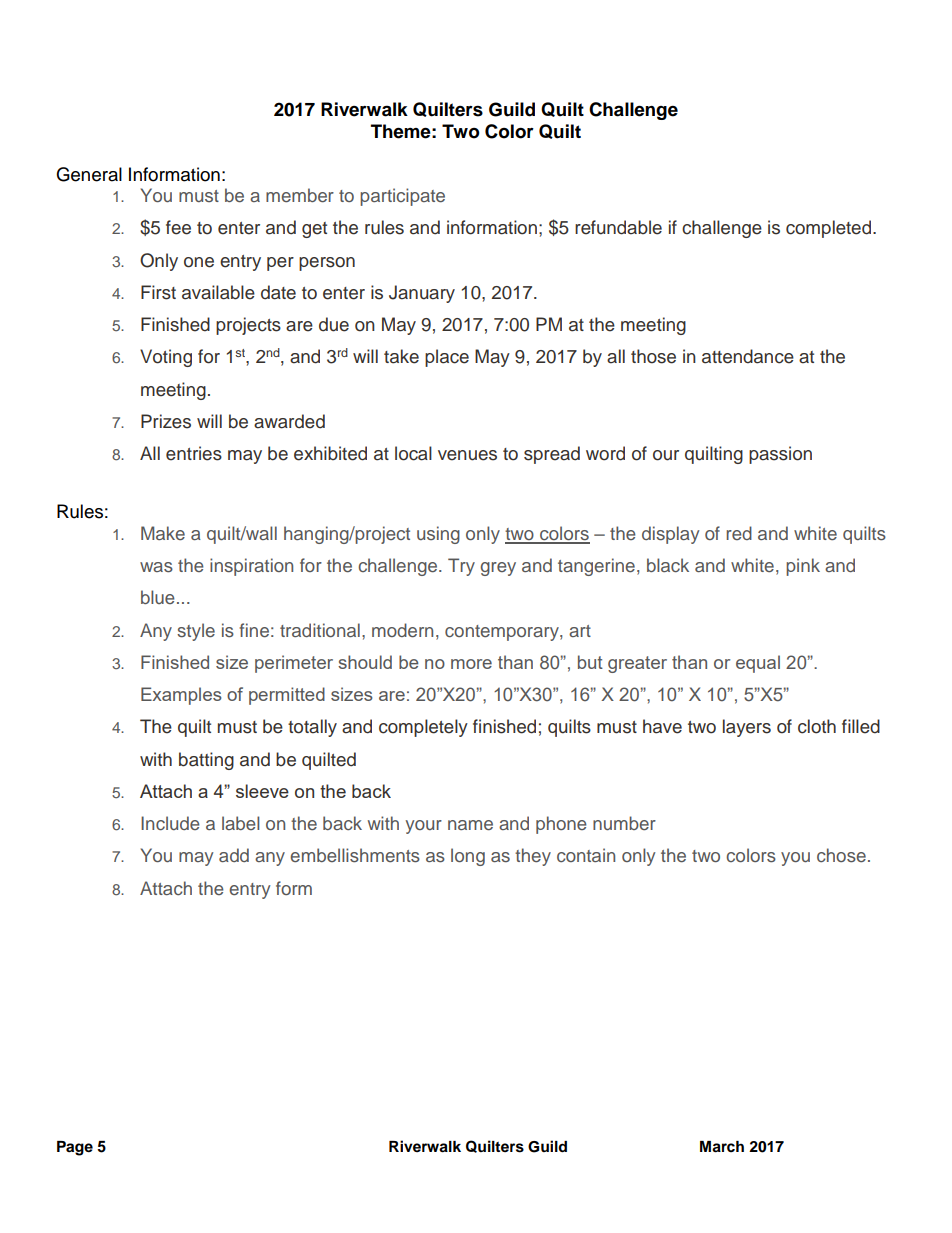 This document has height=1233, width=952. What do you see at coordinates (722, 1147) in the document?
I see `March` at bounding box center [722, 1147].
